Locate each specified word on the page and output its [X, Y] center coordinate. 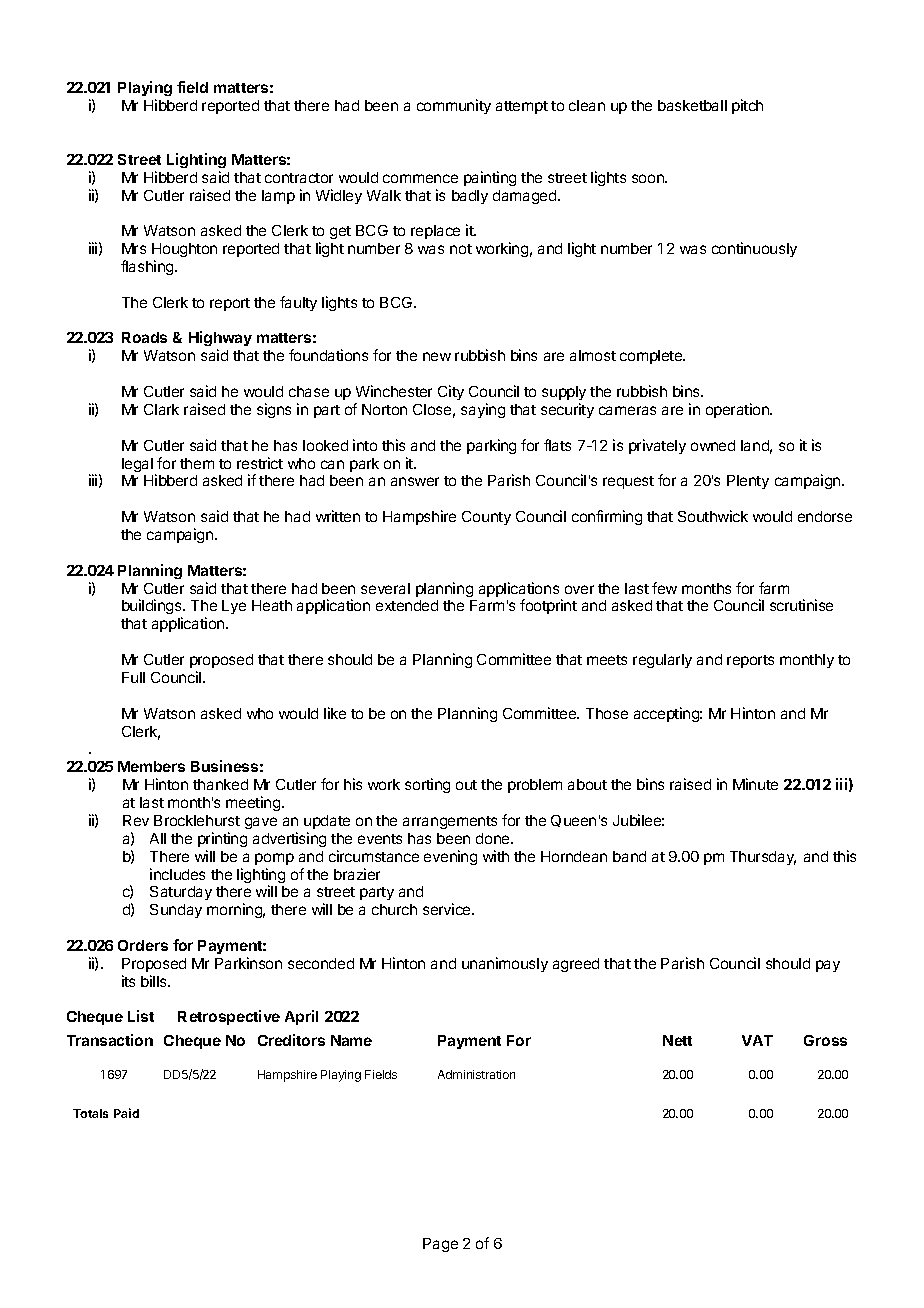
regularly [662, 661]
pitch [747, 106]
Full [133, 677]
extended [407, 605]
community [454, 106]
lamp [278, 197]
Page [440, 1245]
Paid [126, 1113]
